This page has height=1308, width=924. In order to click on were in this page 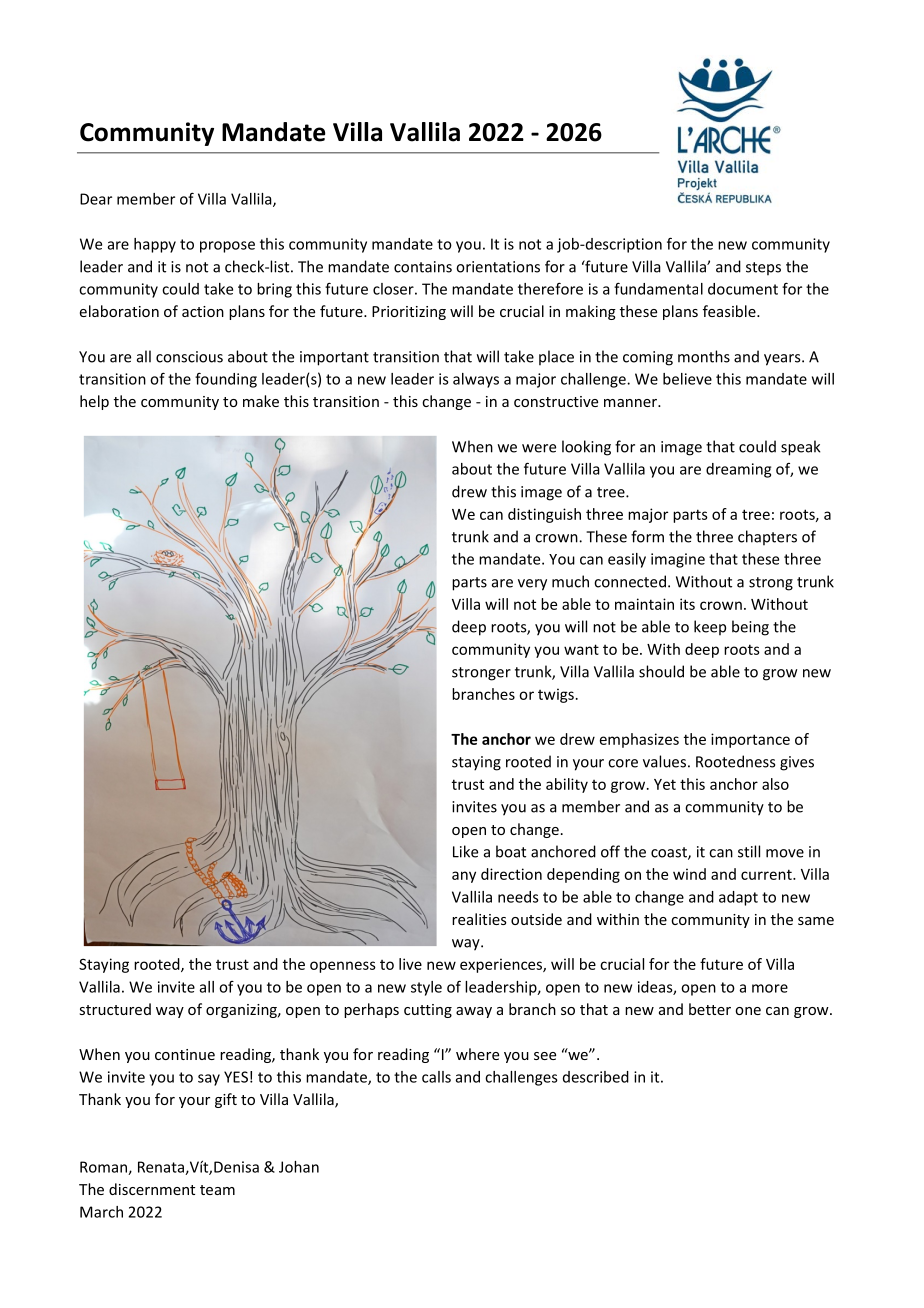, I will do `click(539, 448)`.
